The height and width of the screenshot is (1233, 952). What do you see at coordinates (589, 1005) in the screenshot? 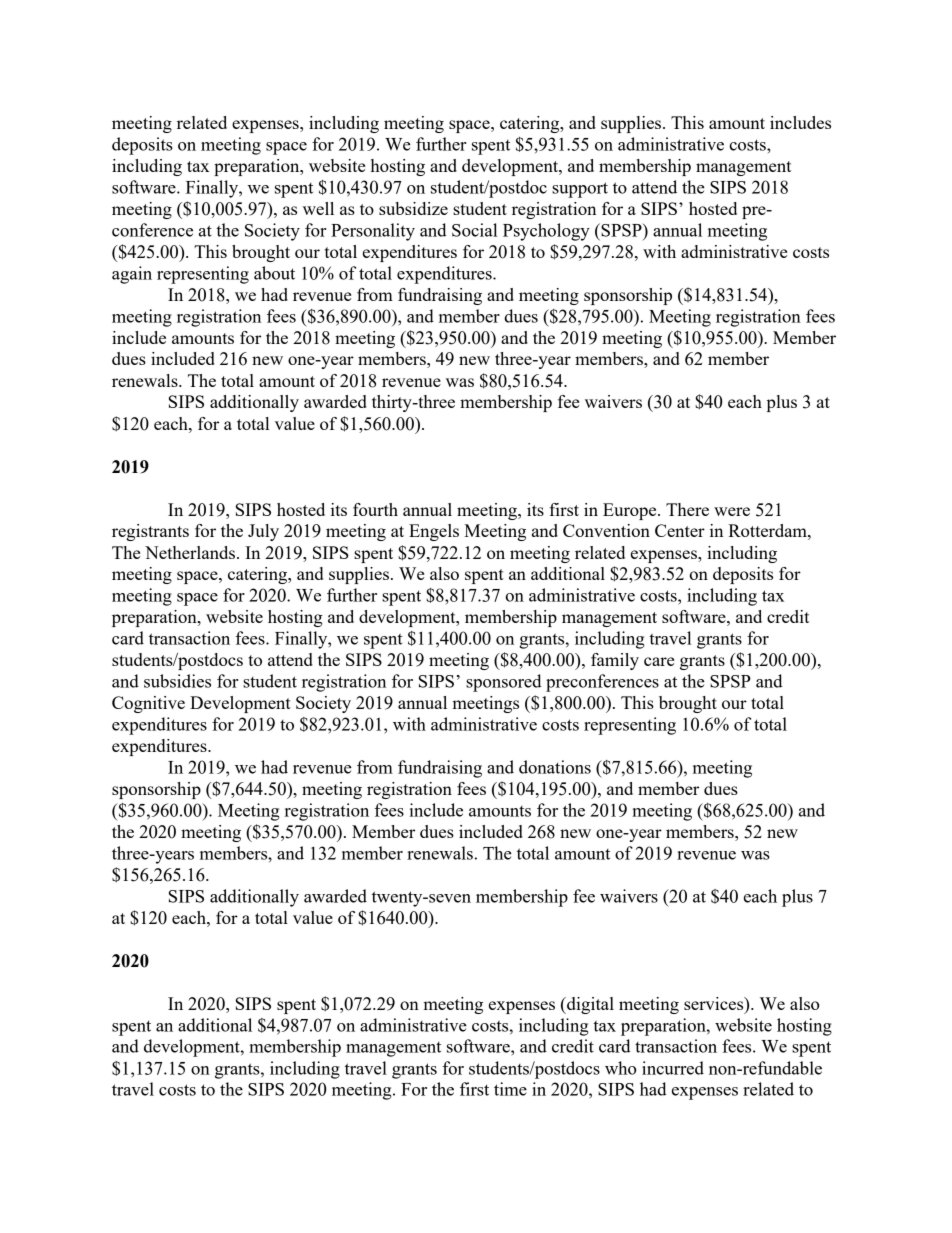
I see `digital` at bounding box center [589, 1005].
